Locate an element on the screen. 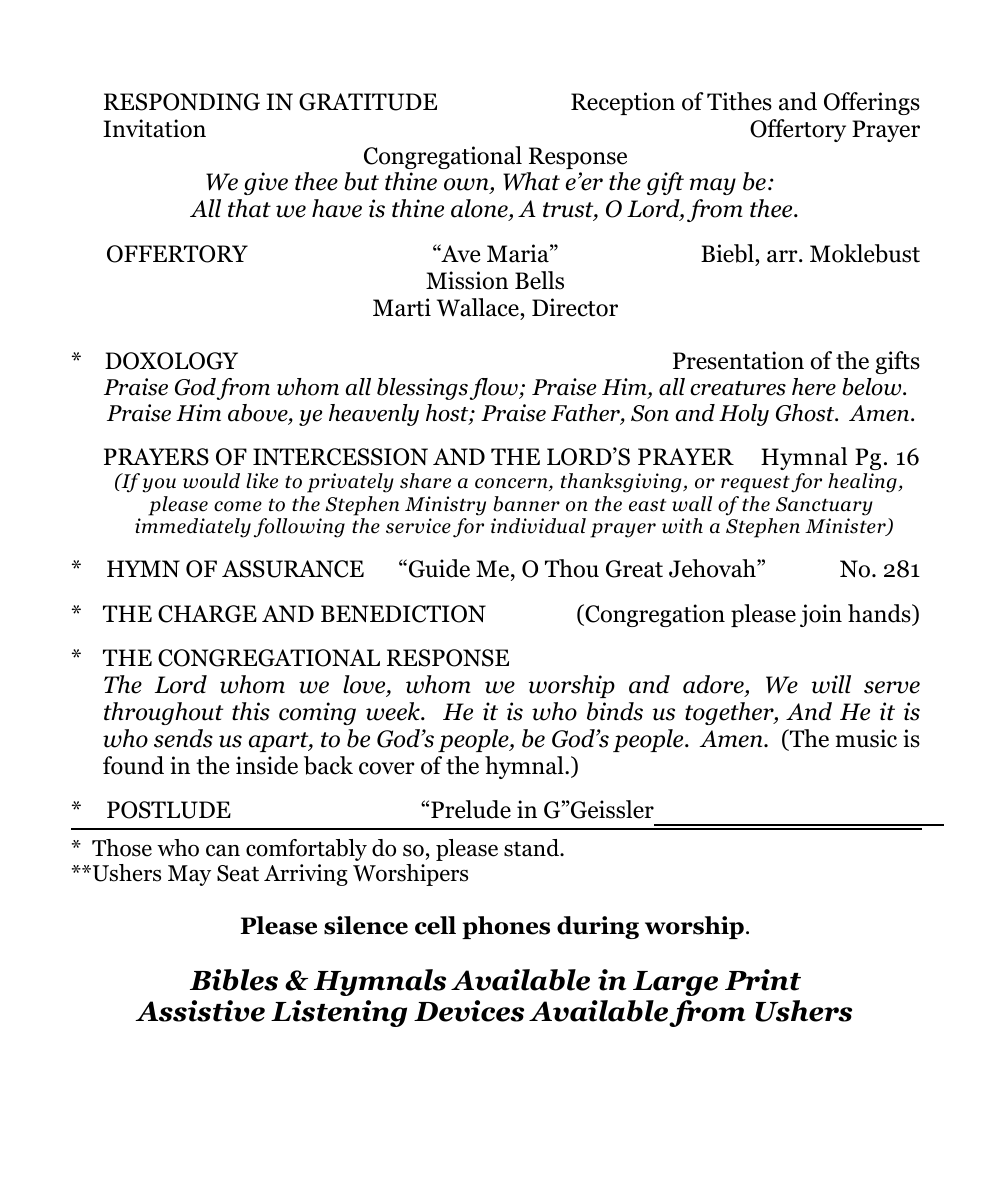 The image size is (991, 1204). What is located at coordinates (531, 181).
